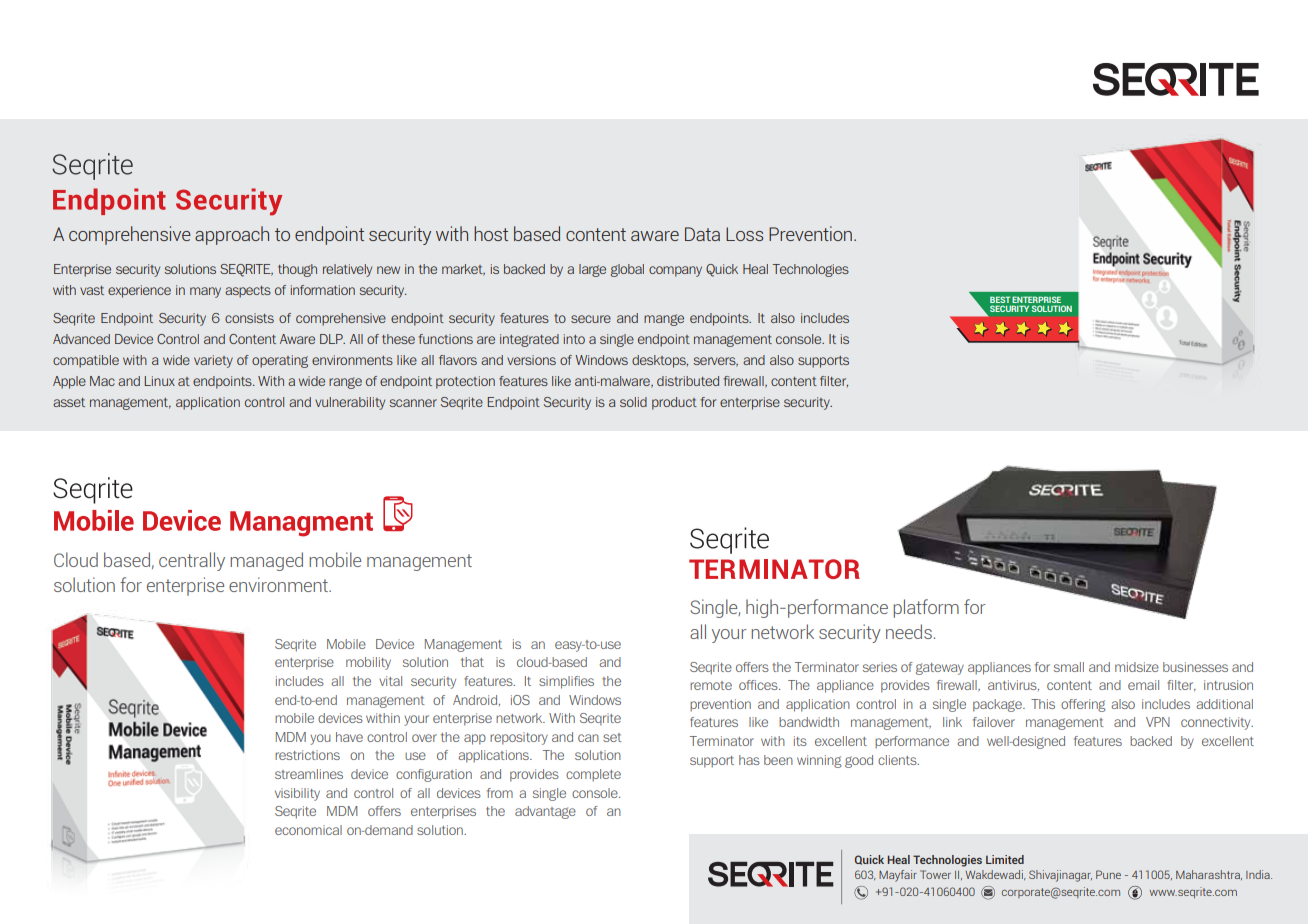  Describe the element at coordinates (1000, 299) in the document. I see `BEST` at that location.
